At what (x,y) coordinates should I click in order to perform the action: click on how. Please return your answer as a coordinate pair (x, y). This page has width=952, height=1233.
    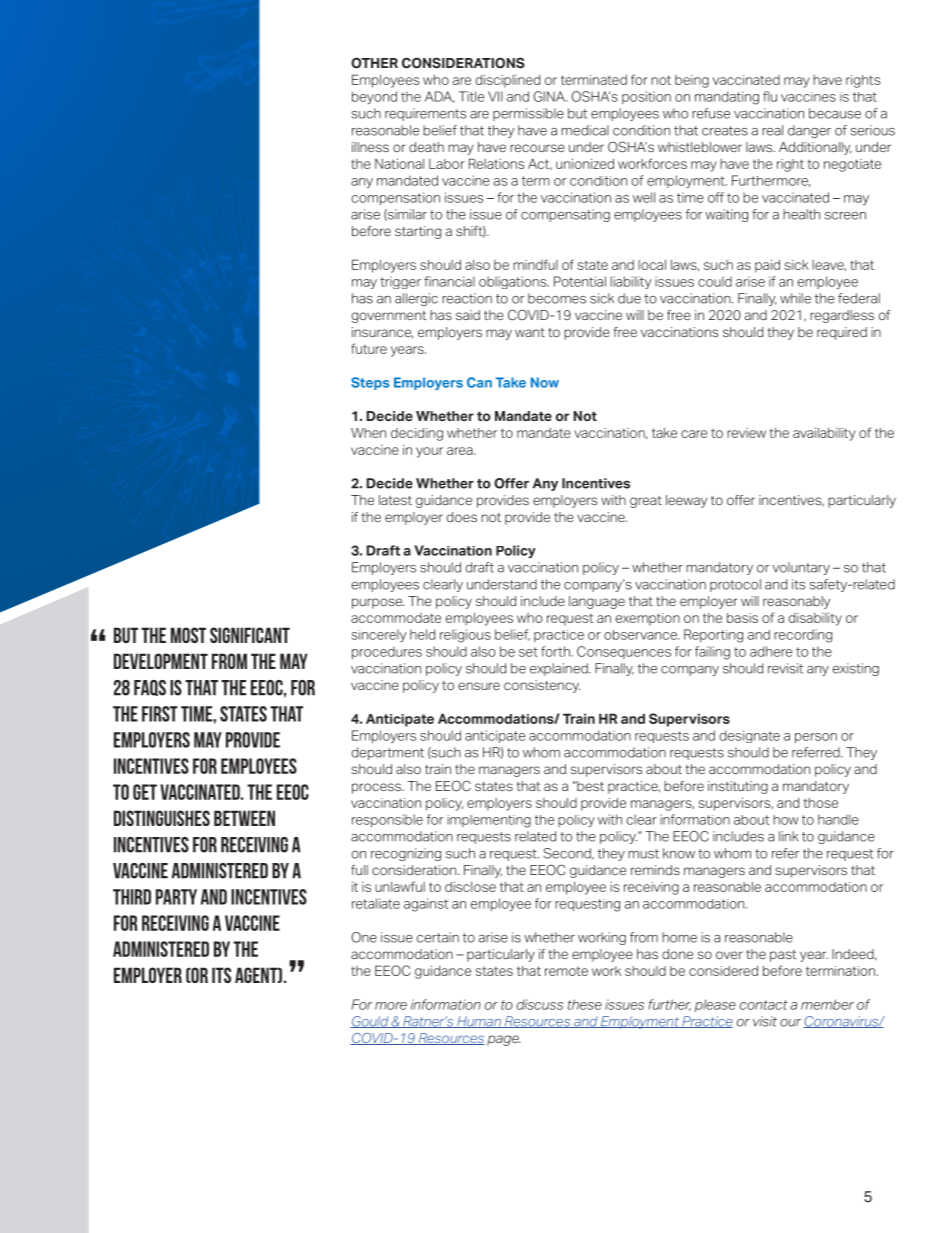
    Looking at the image, I should click on (785, 820).
